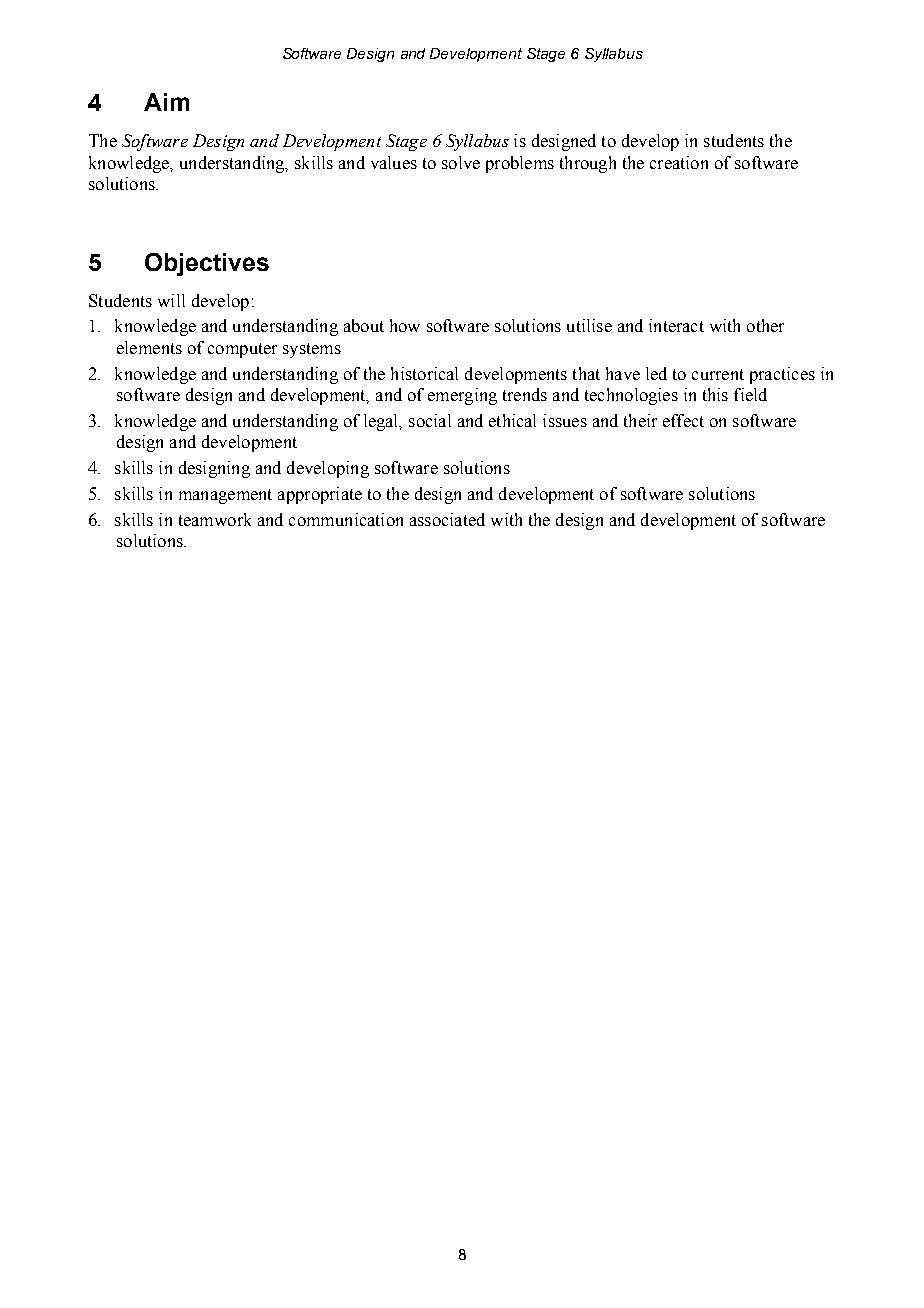 The width and height of the screenshot is (924, 1308). I want to click on effect, so click(683, 420).
